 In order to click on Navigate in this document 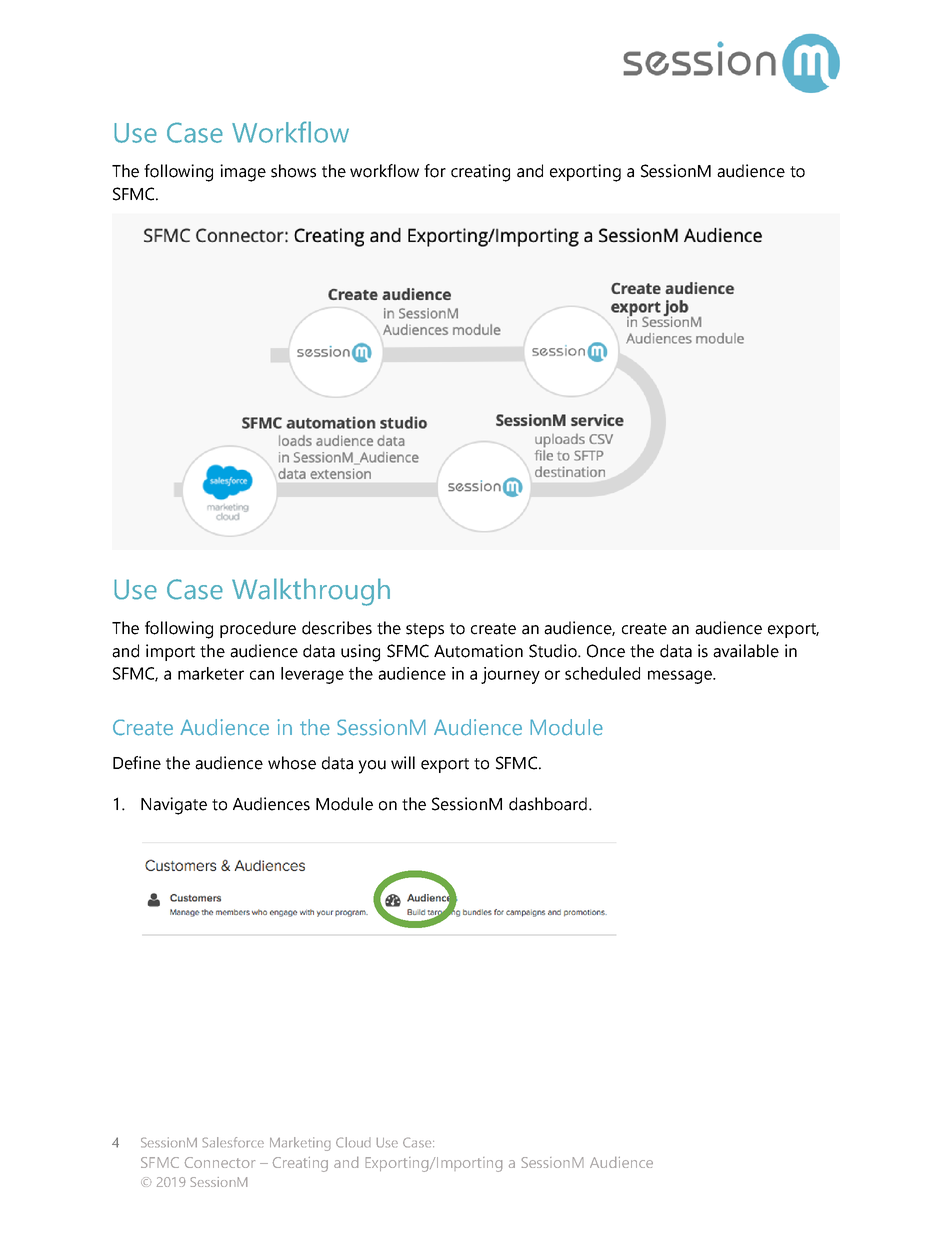, I will do `click(174, 806)`.
